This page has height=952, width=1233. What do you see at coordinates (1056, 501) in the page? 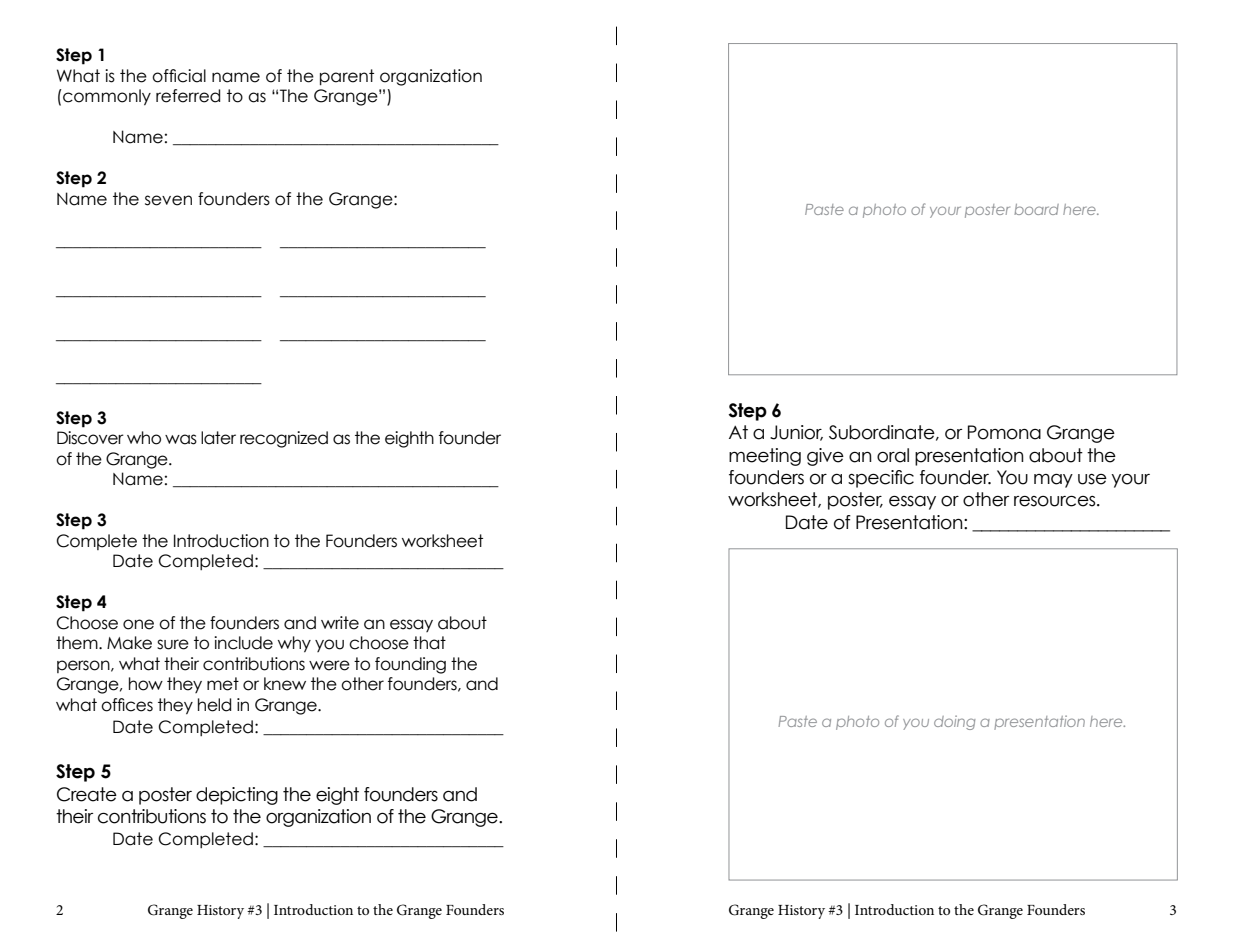
I see `resources` at bounding box center [1056, 501].
